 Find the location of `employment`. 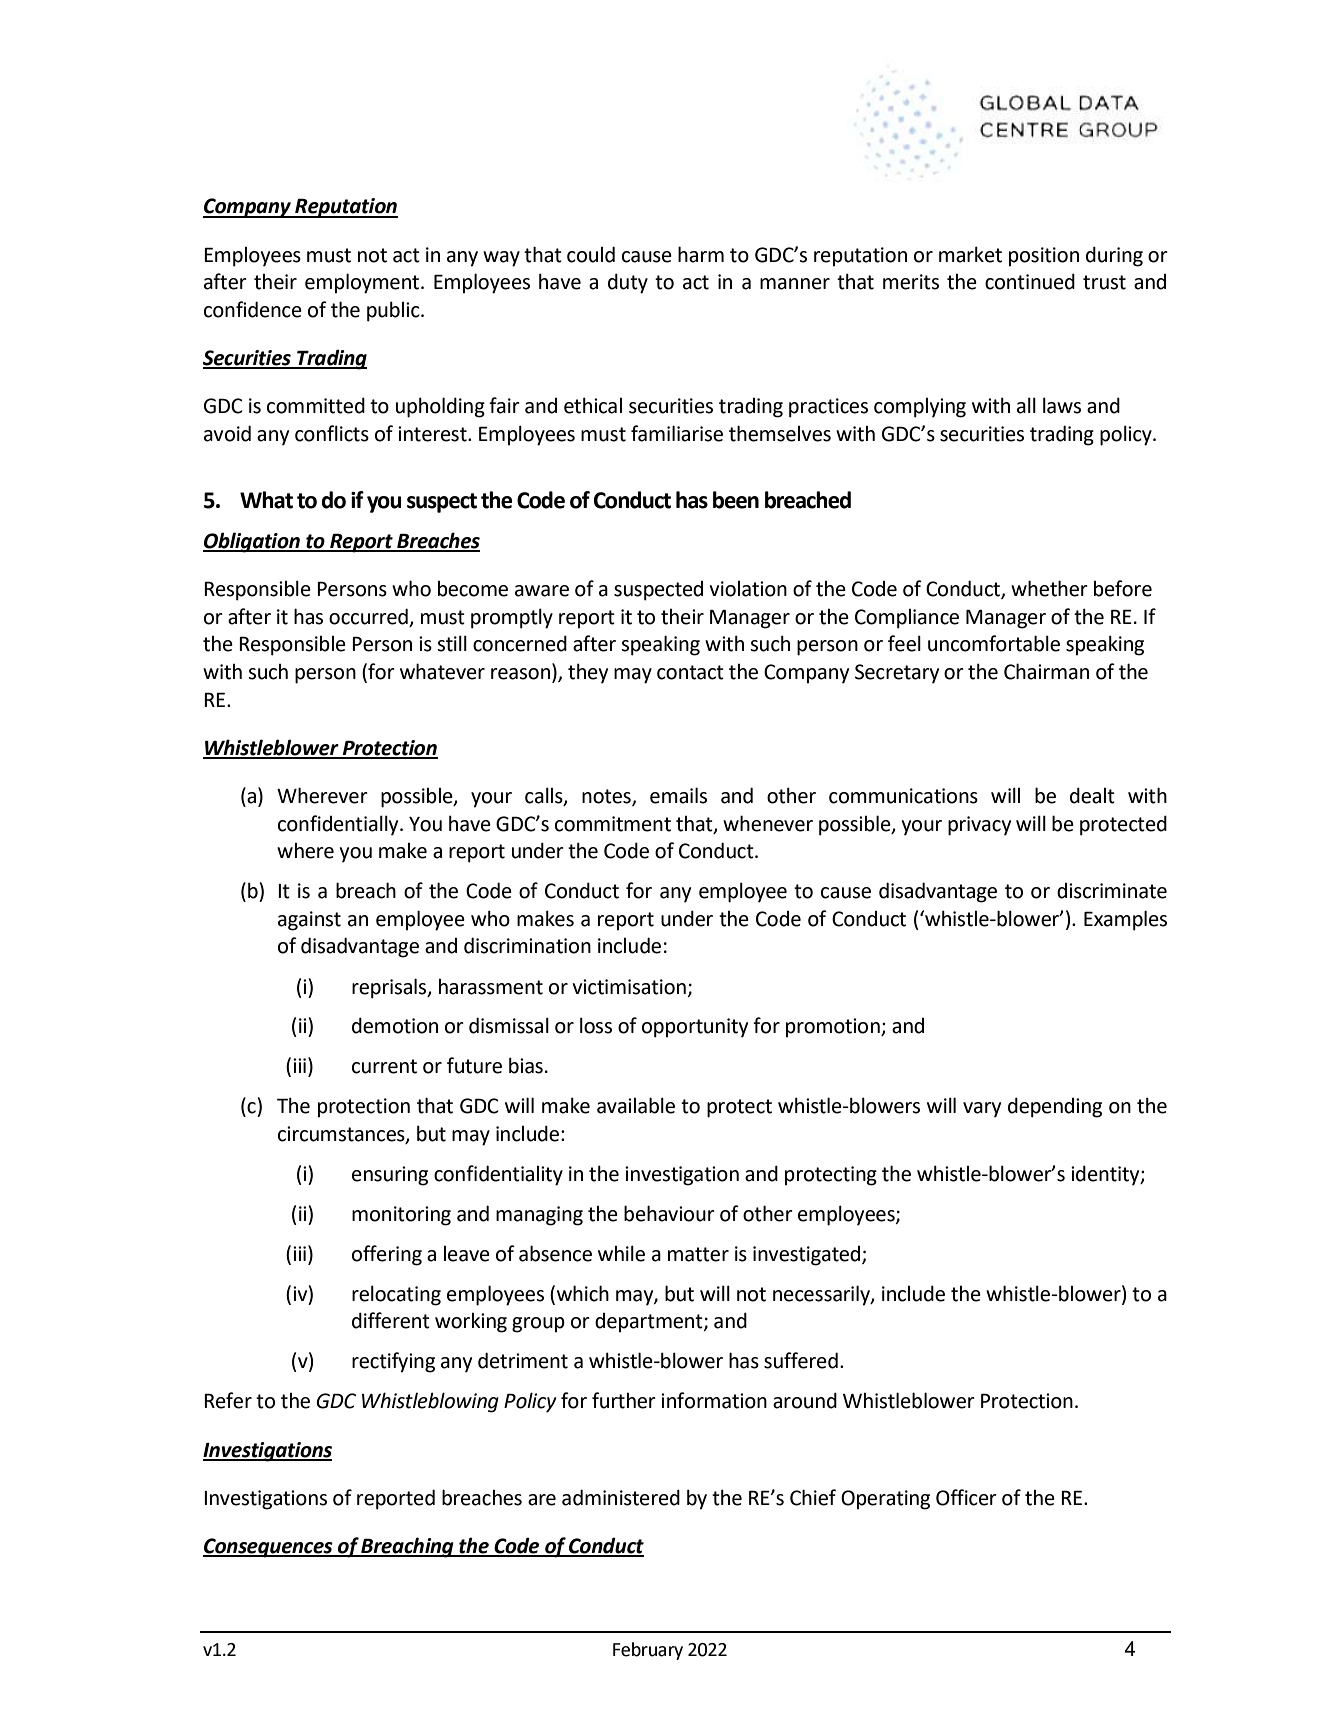

employment is located at coordinates (363, 283).
